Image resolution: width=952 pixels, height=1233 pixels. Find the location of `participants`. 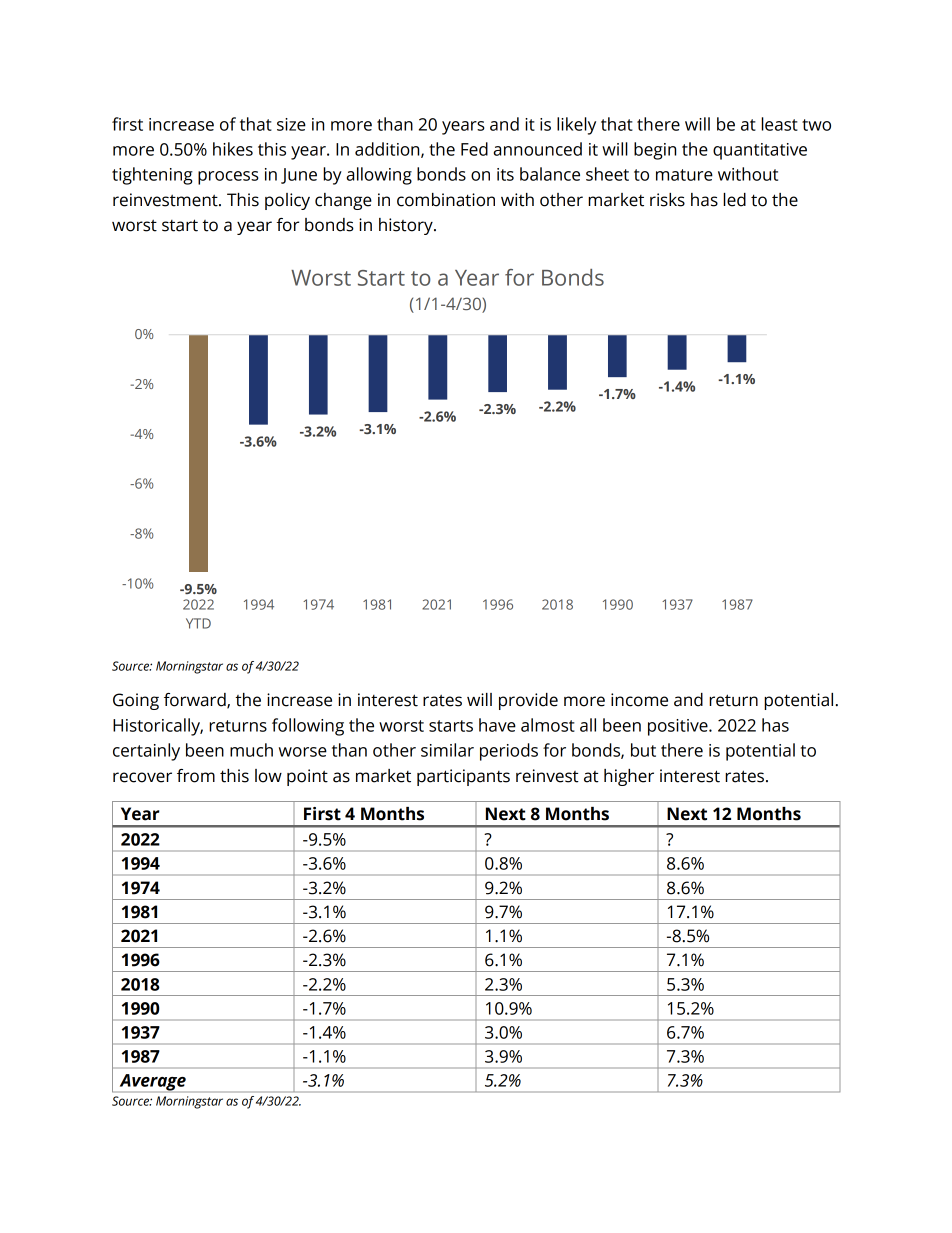

participants is located at coordinates (463, 777).
